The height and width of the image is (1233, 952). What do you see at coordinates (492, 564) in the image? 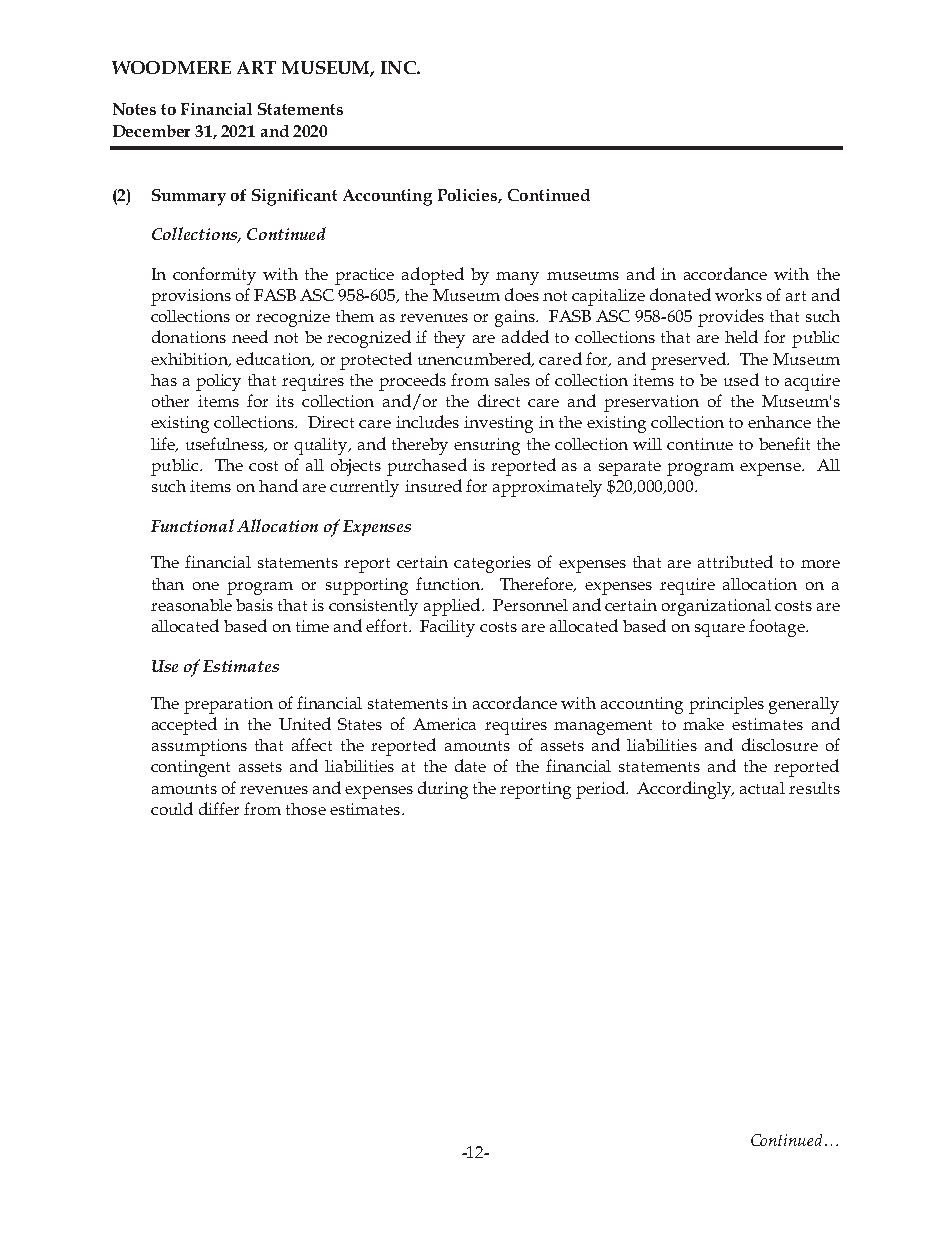
I see `categories` at bounding box center [492, 564].
